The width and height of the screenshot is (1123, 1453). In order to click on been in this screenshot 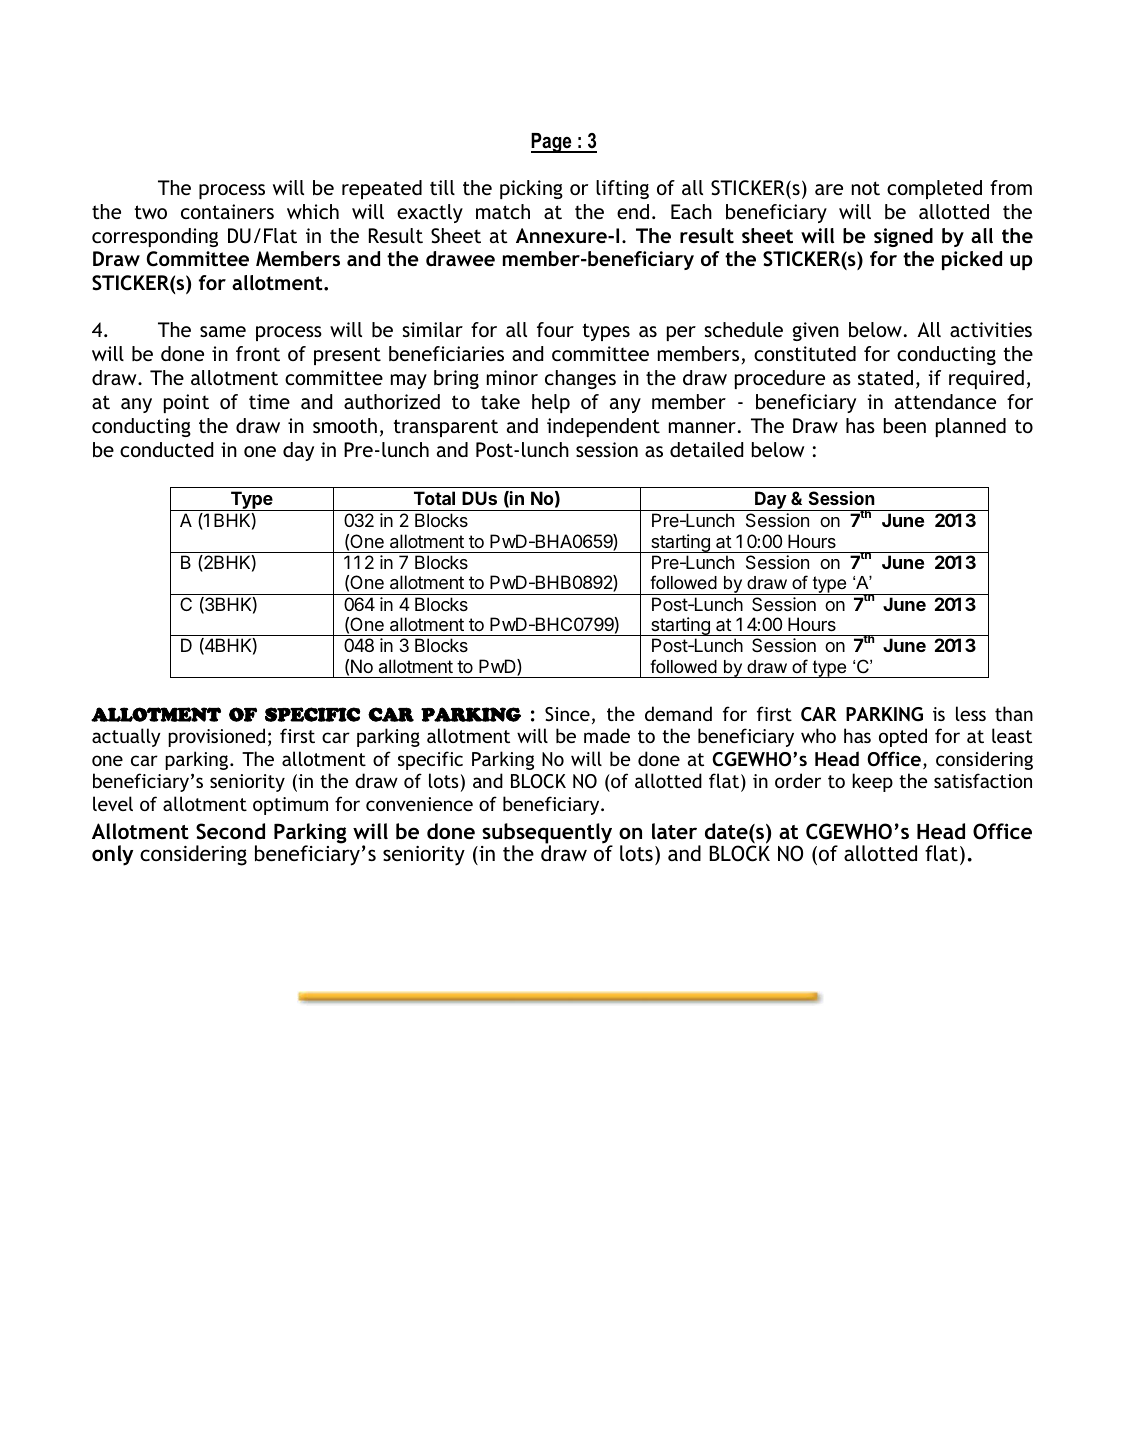, I will do `click(905, 425)`.
